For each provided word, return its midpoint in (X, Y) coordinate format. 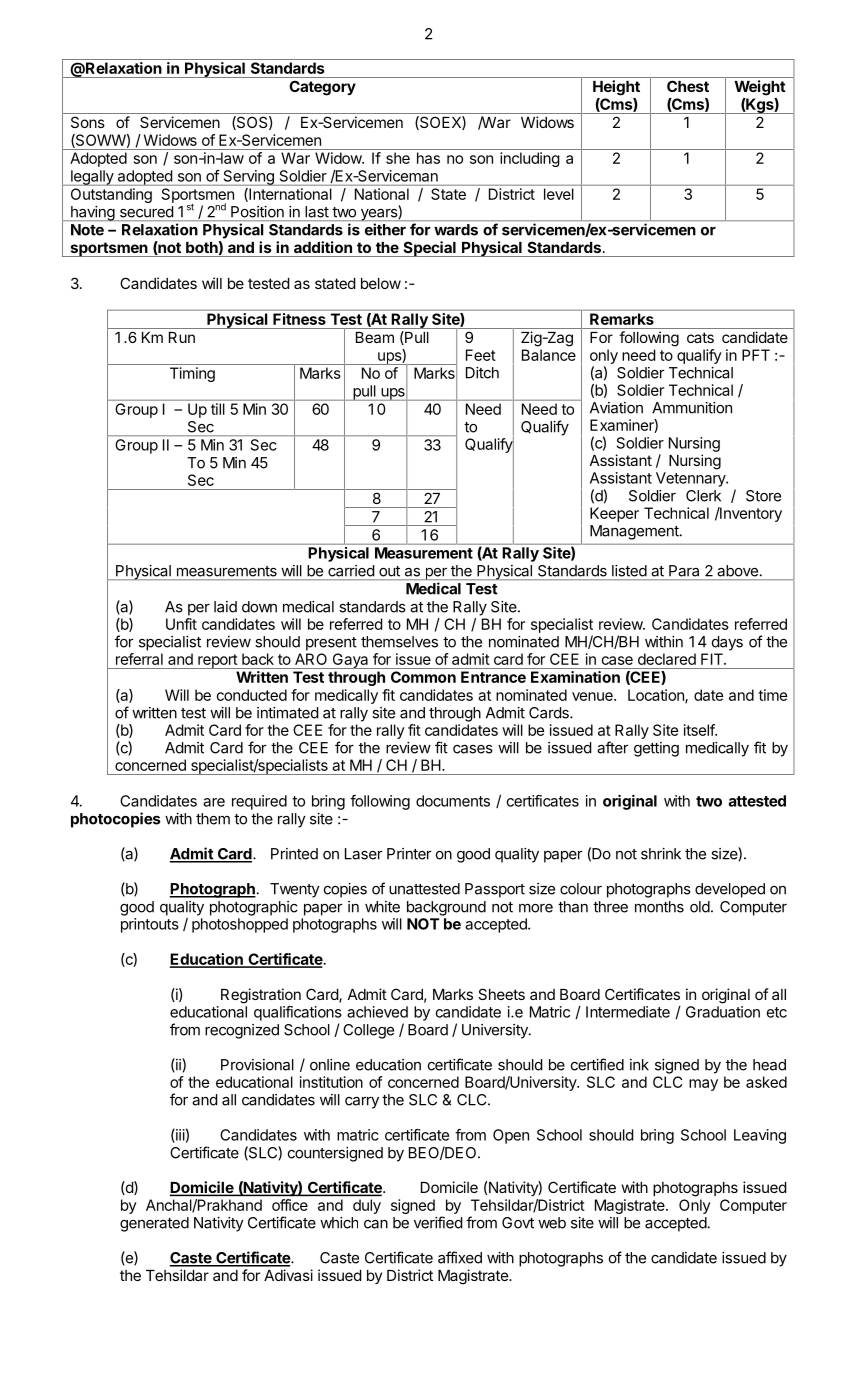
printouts (150, 925)
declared (667, 659)
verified (438, 1222)
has (428, 158)
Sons (88, 122)
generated (154, 1224)
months (659, 907)
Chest (688, 86)
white (382, 907)
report (217, 661)
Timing (192, 374)
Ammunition (692, 408)
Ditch (482, 373)
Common (423, 677)
